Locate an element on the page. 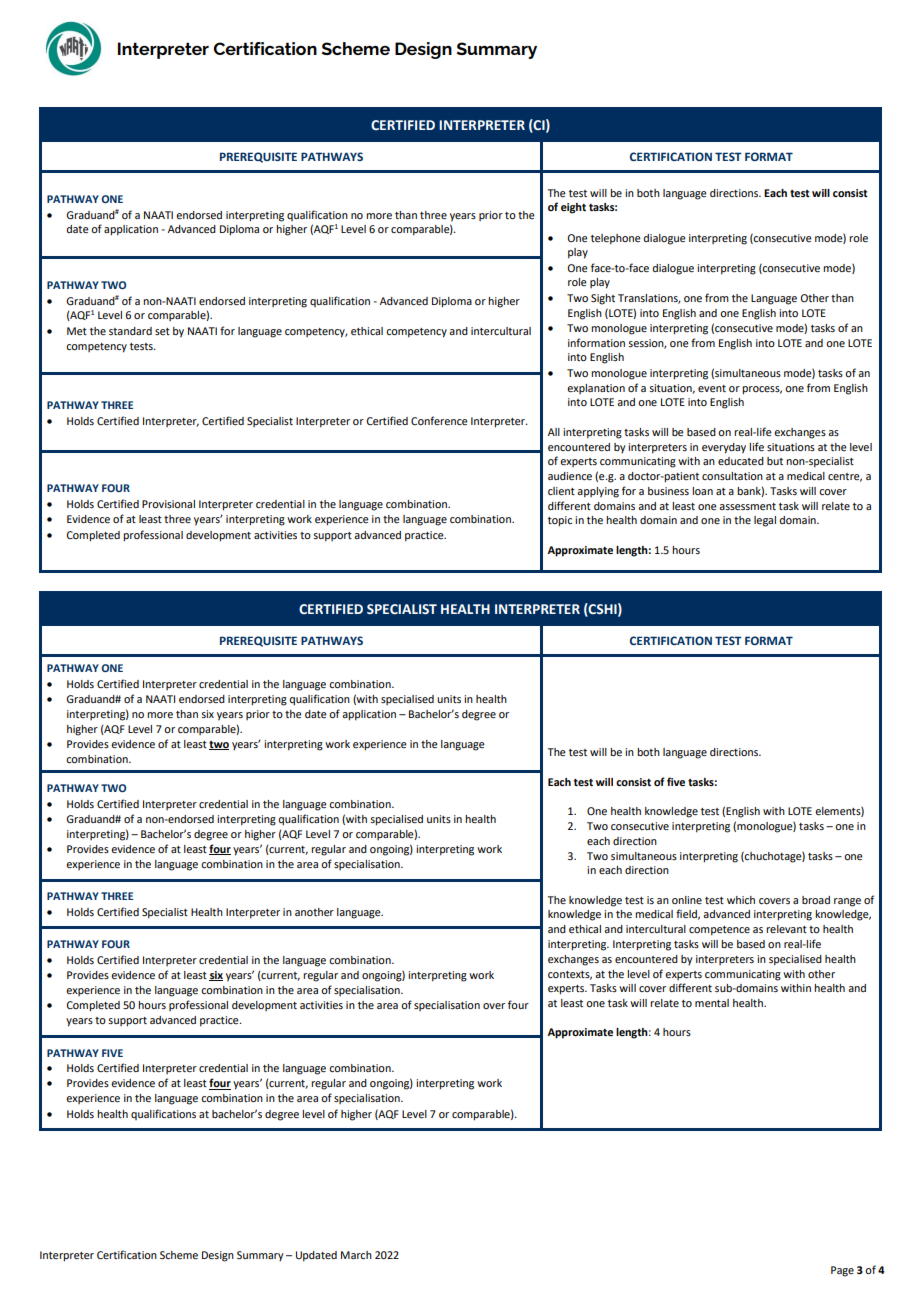  telephone is located at coordinates (616, 239).
